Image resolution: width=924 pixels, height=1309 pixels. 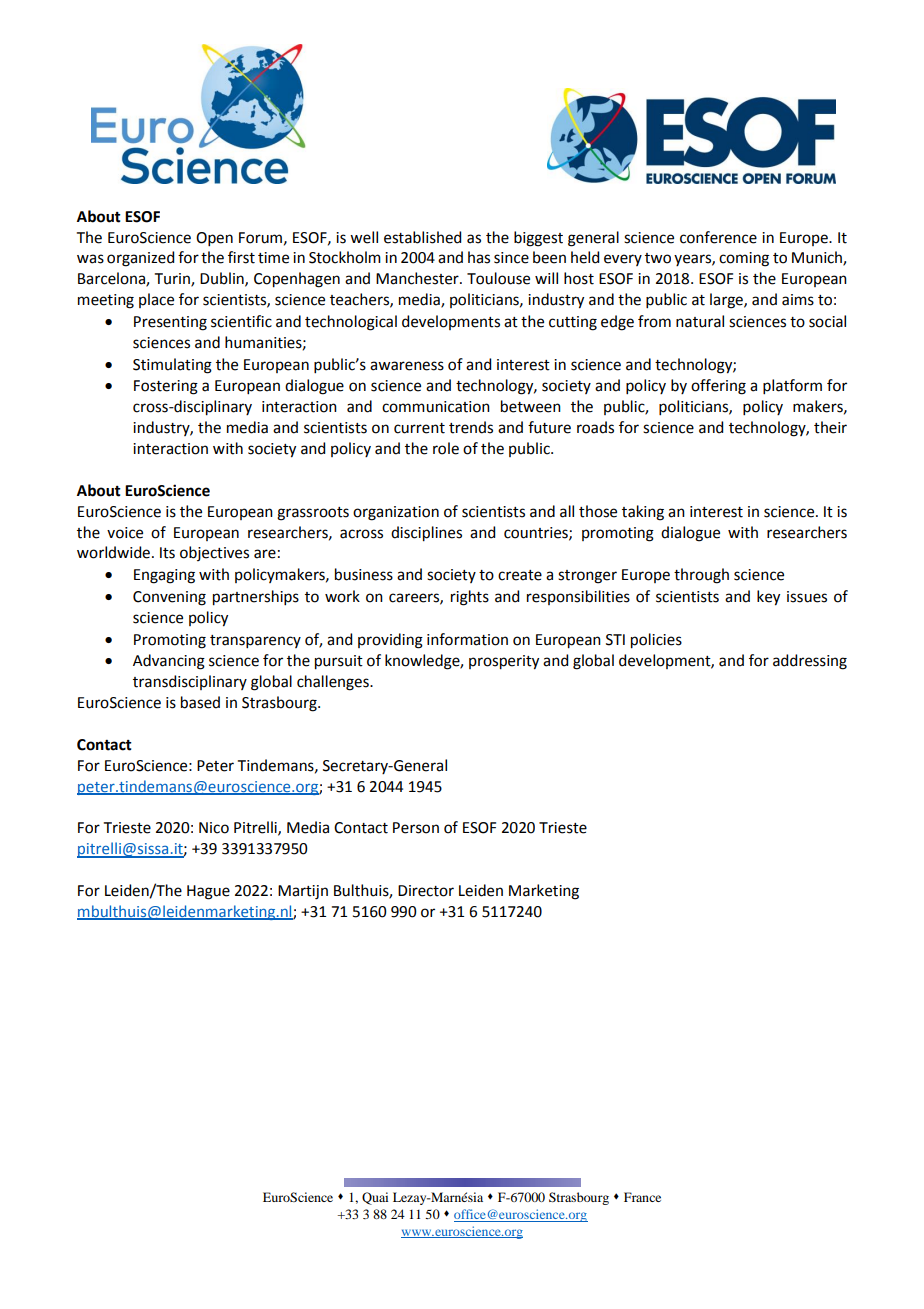 What do you see at coordinates (173, 280) in the screenshot?
I see `Turin` at bounding box center [173, 280].
